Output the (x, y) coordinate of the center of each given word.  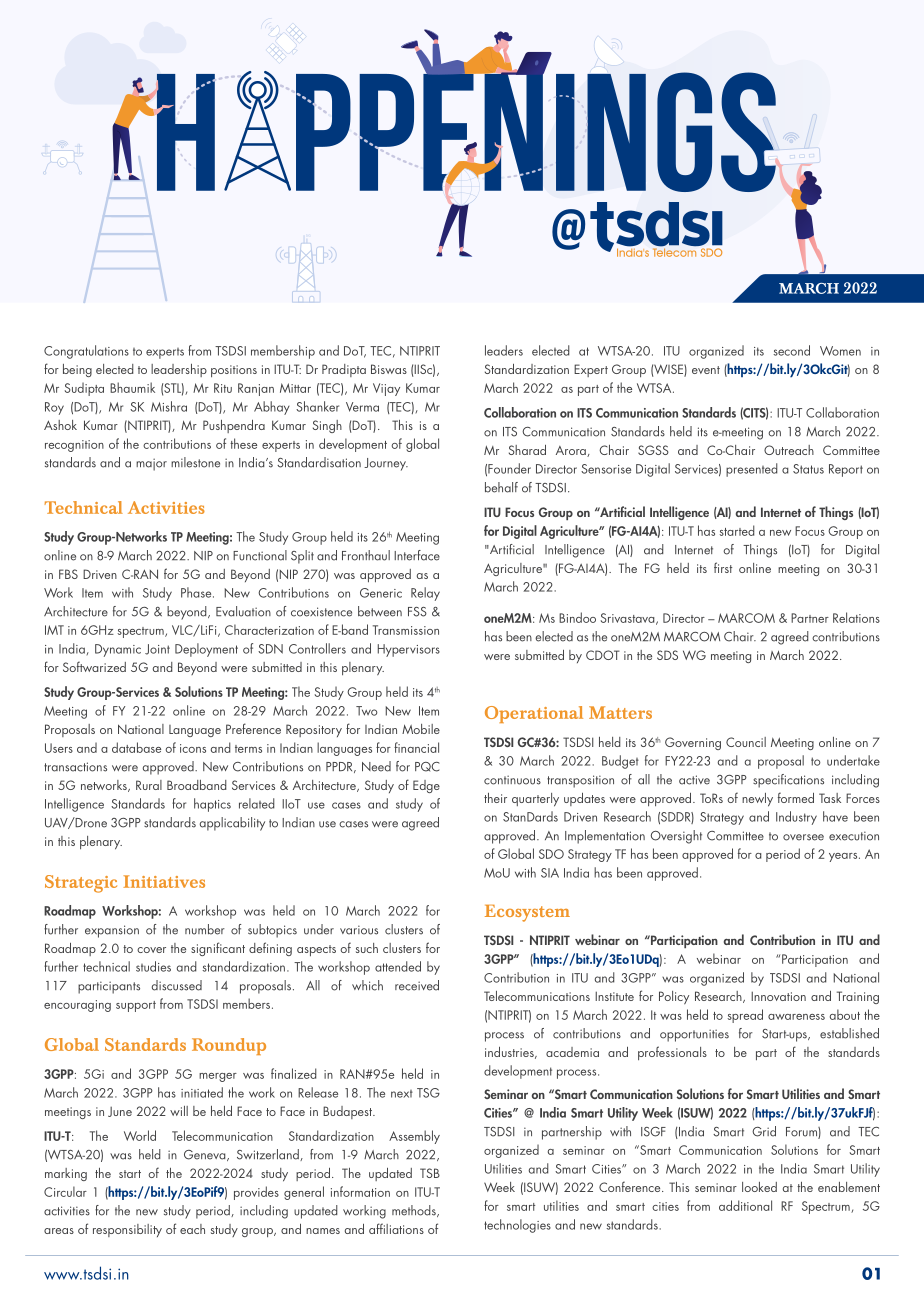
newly (757, 800)
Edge (426, 786)
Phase (197, 592)
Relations (856, 617)
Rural (149, 785)
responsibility (127, 1230)
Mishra (169, 406)
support (136, 1006)
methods (415, 1211)
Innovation (778, 996)
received (417, 985)
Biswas (389, 369)
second (791, 350)
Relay (425, 594)
